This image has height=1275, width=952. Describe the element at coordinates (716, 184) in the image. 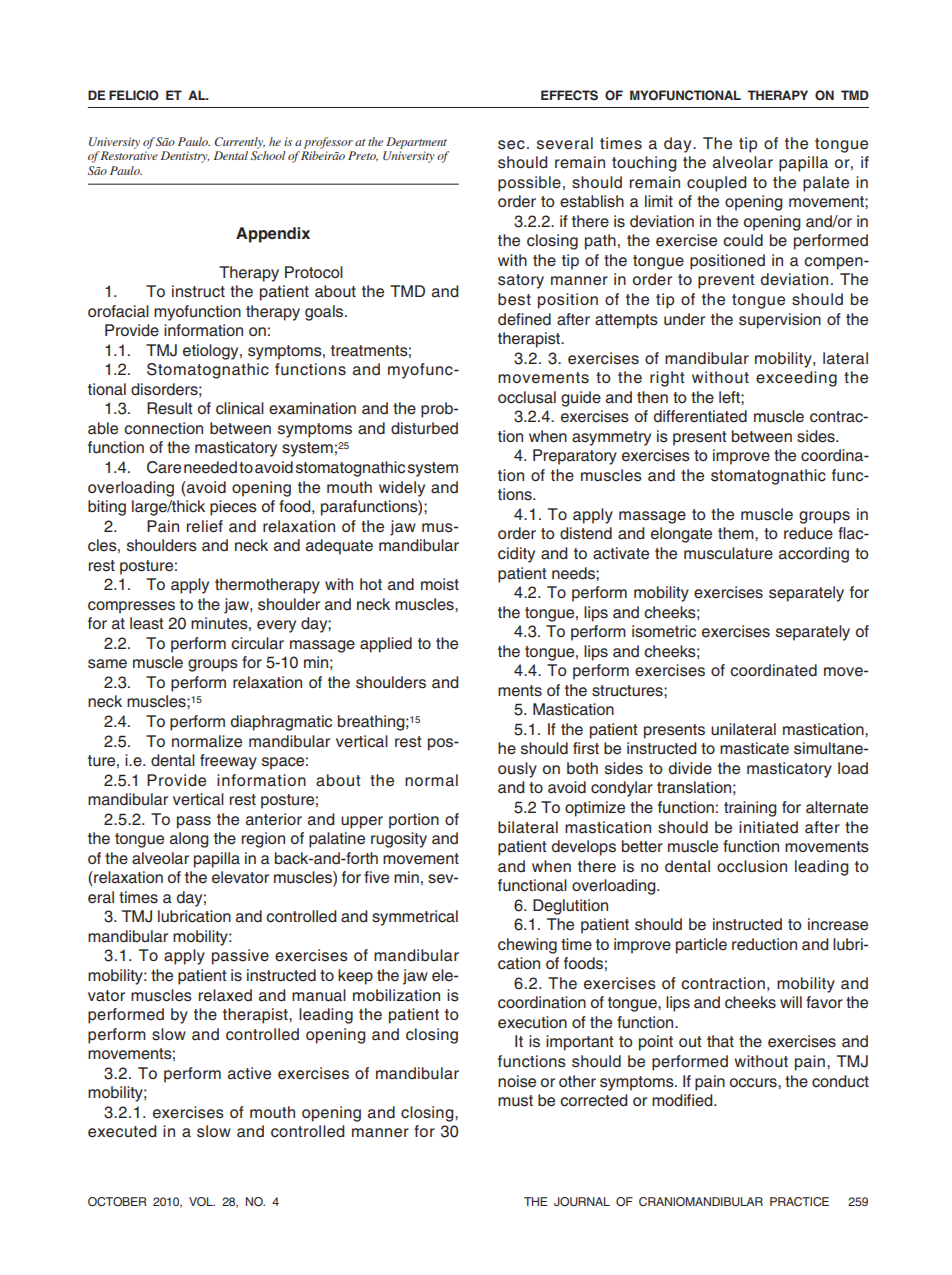

I see `coupled` at that location.
